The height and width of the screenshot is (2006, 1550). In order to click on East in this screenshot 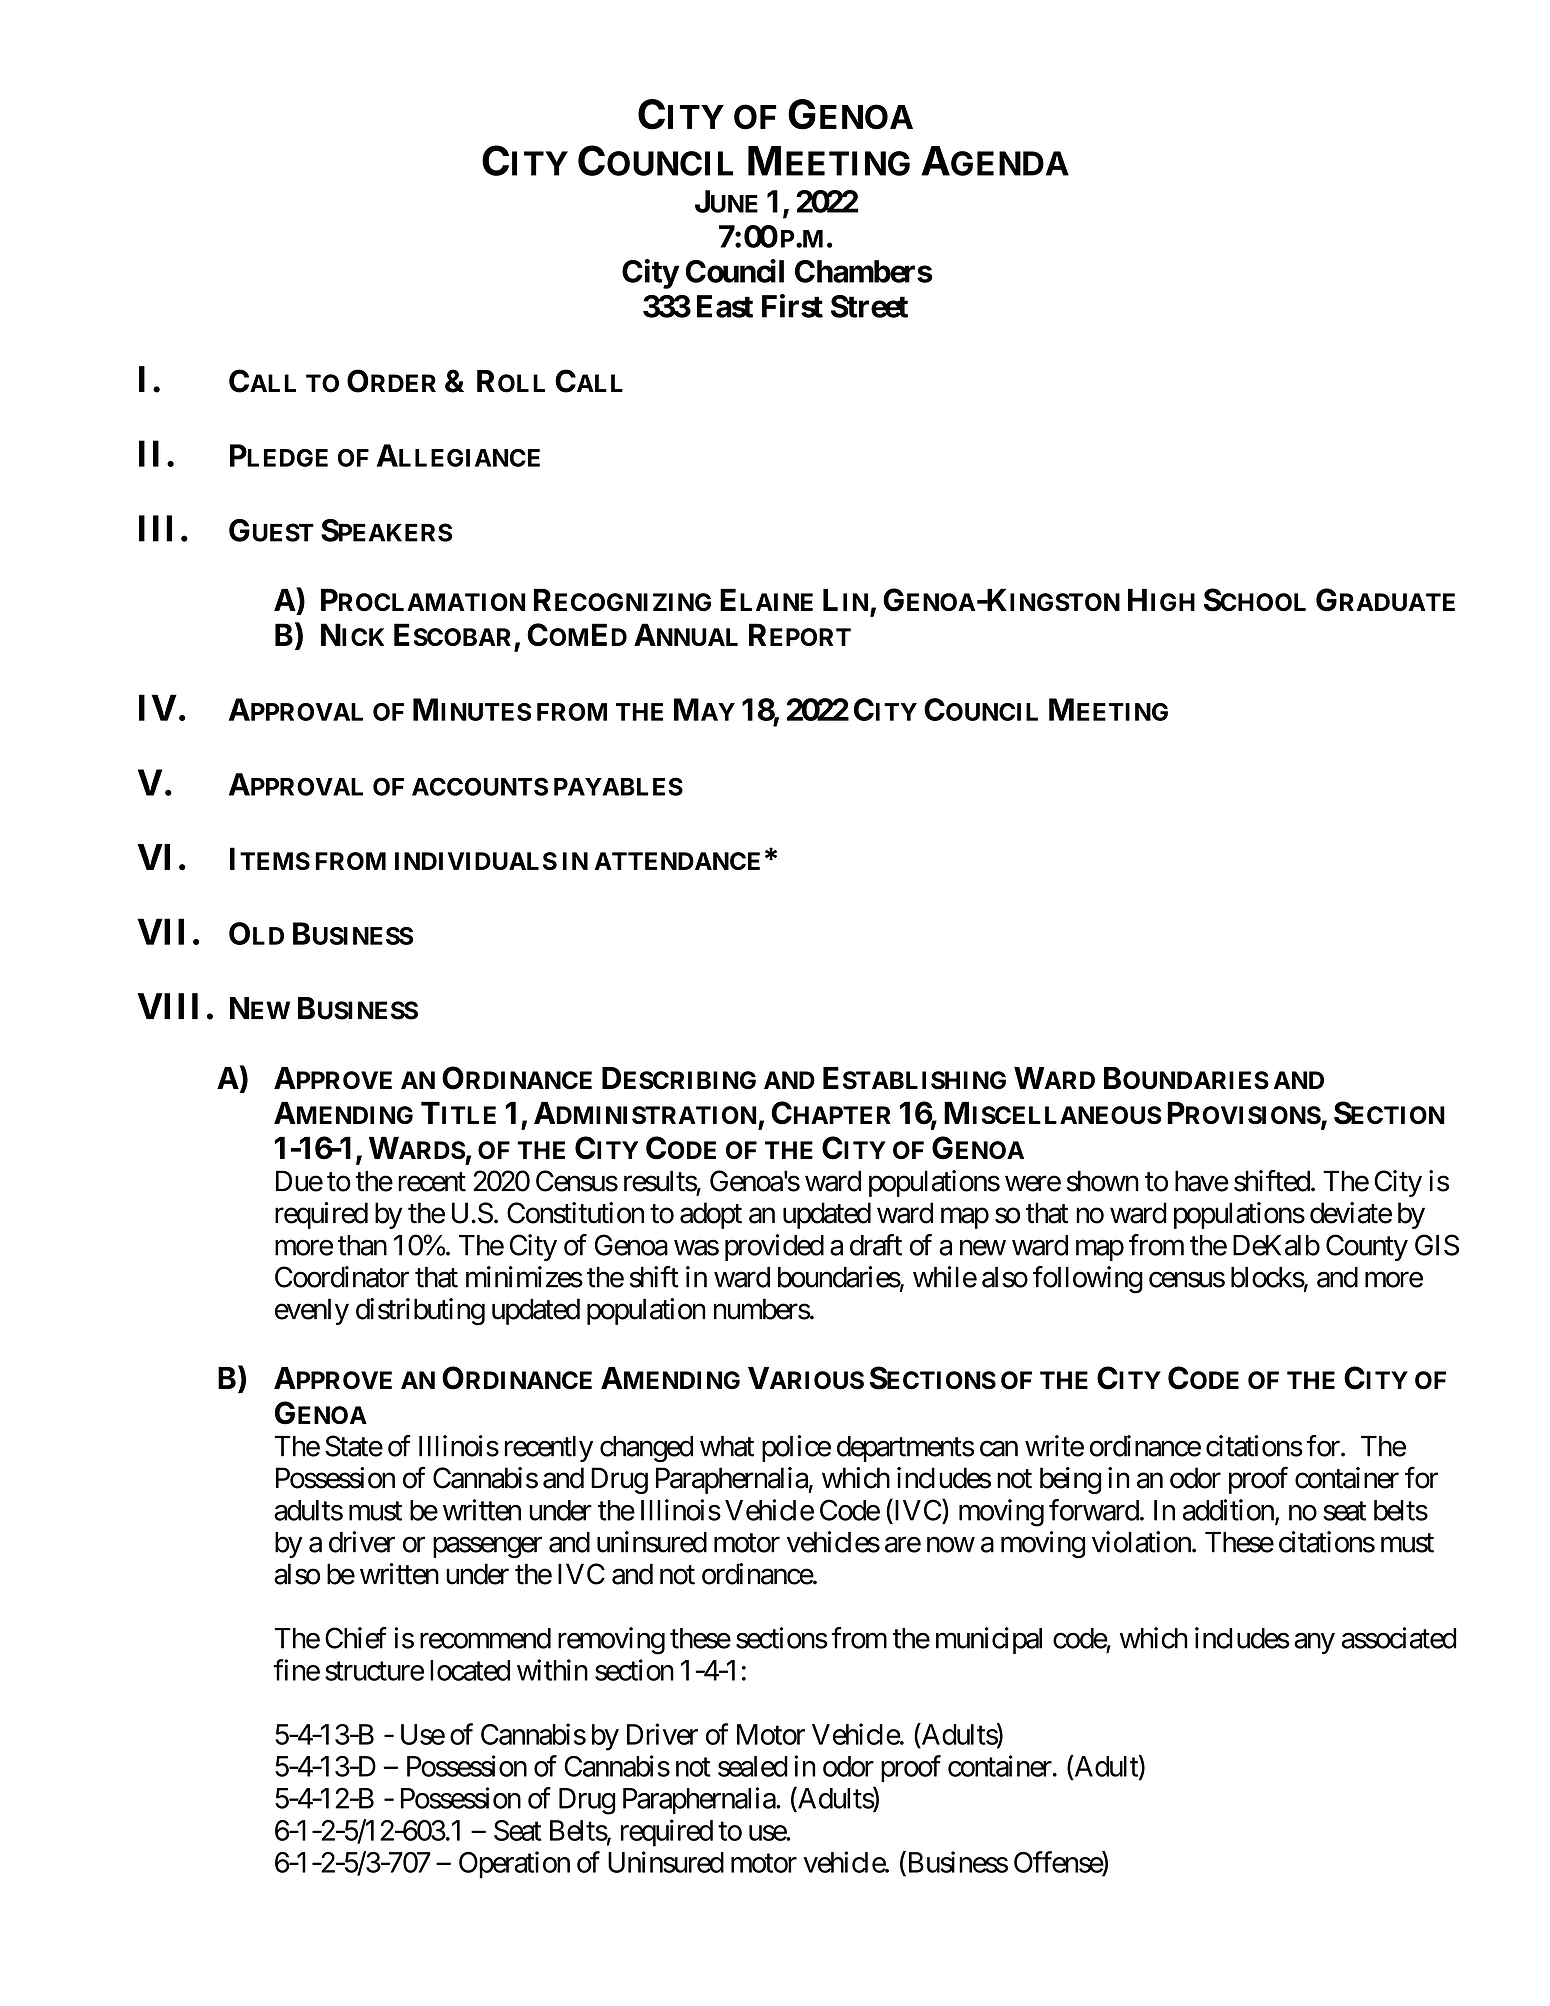, I will do `click(725, 306)`.
